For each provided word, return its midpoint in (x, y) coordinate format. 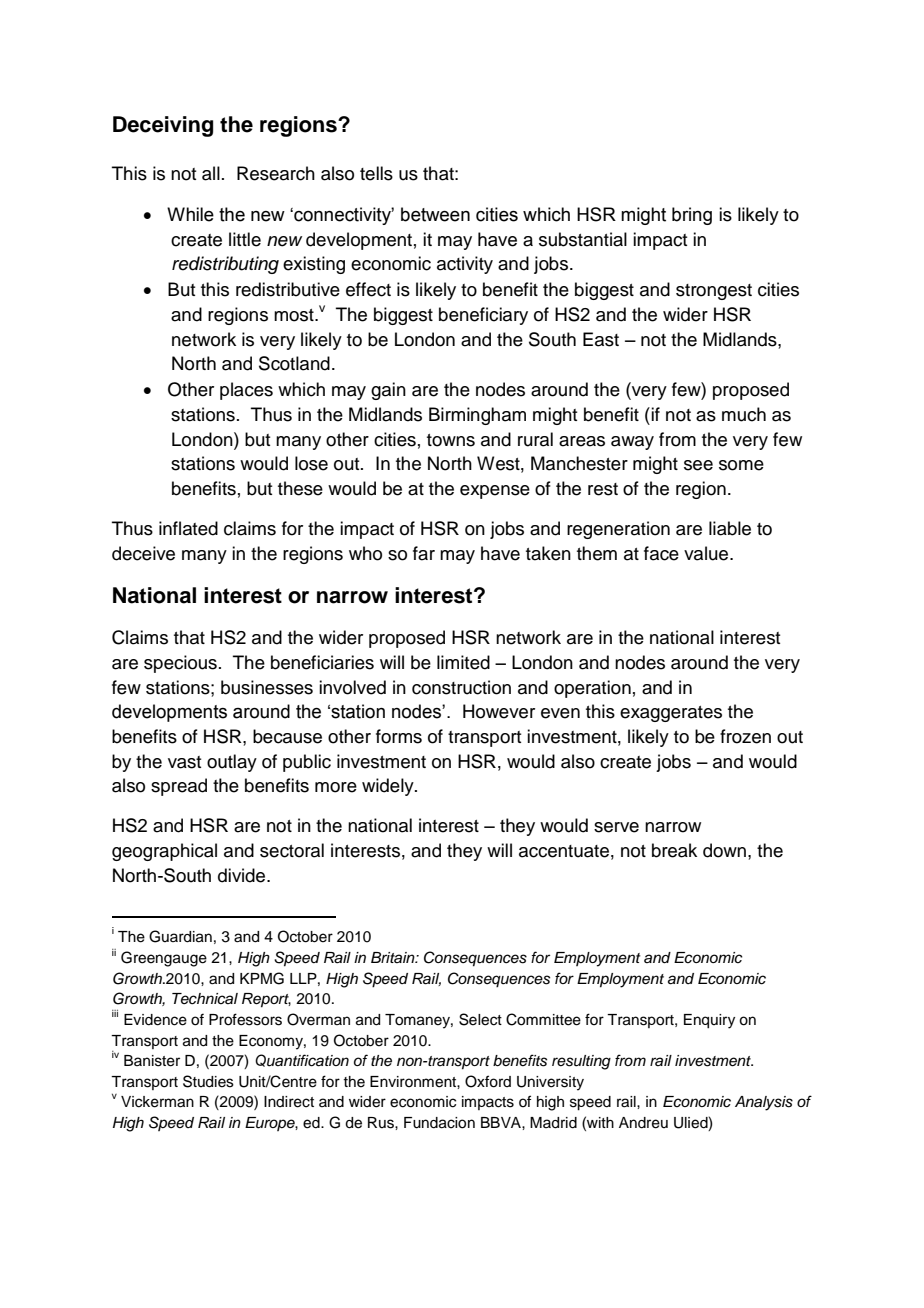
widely (389, 787)
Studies (208, 1081)
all (211, 173)
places (246, 391)
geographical (164, 852)
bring (692, 216)
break (674, 850)
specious (180, 664)
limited (463, 662)
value (707, 553)
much (744, 414)
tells (376, 173)
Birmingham (477, 416)
